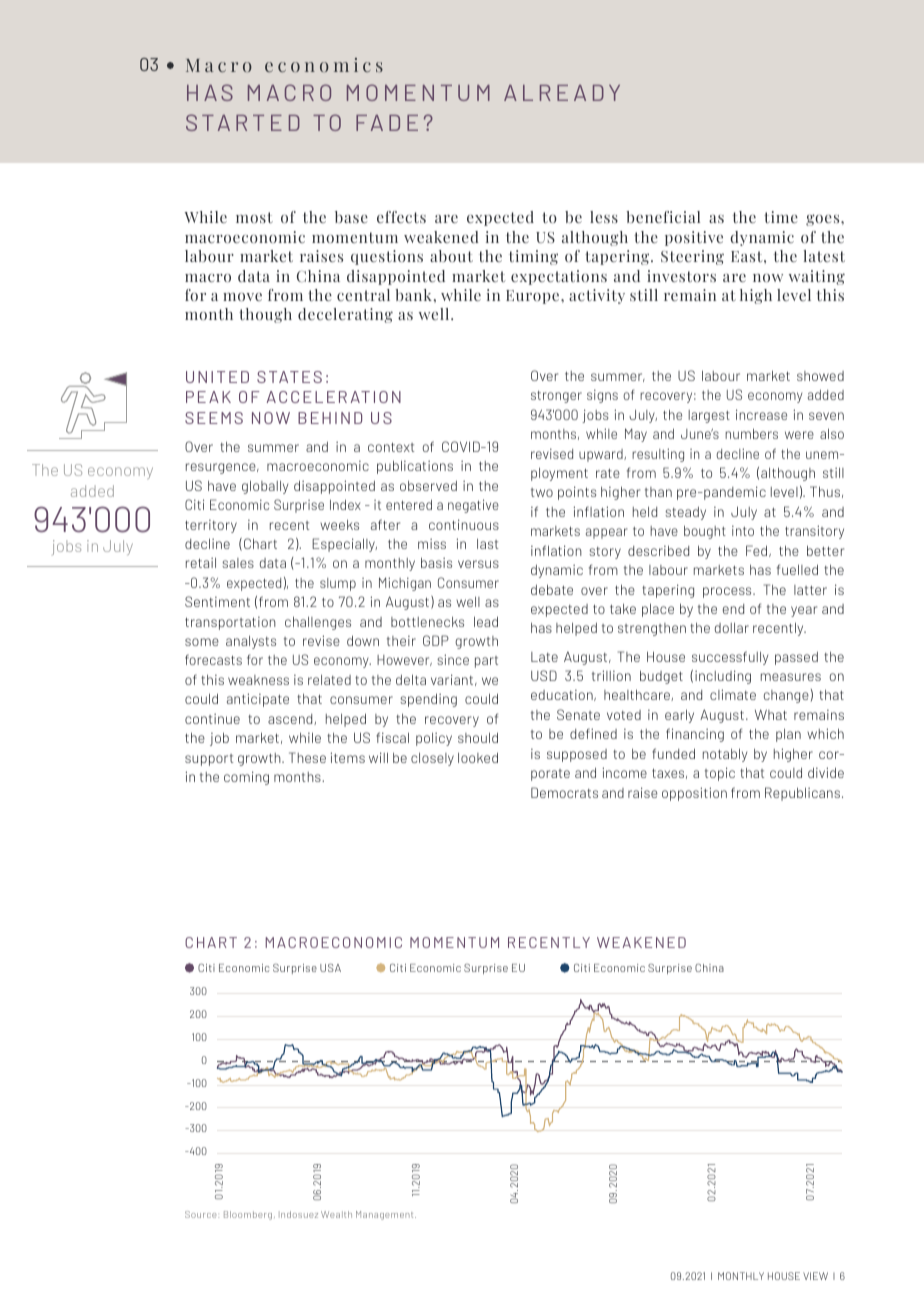 This screenshot has height=1308, width=924. Describe the element at coordinates (533, 257) in the screenshot. I see `timing` at that location.
